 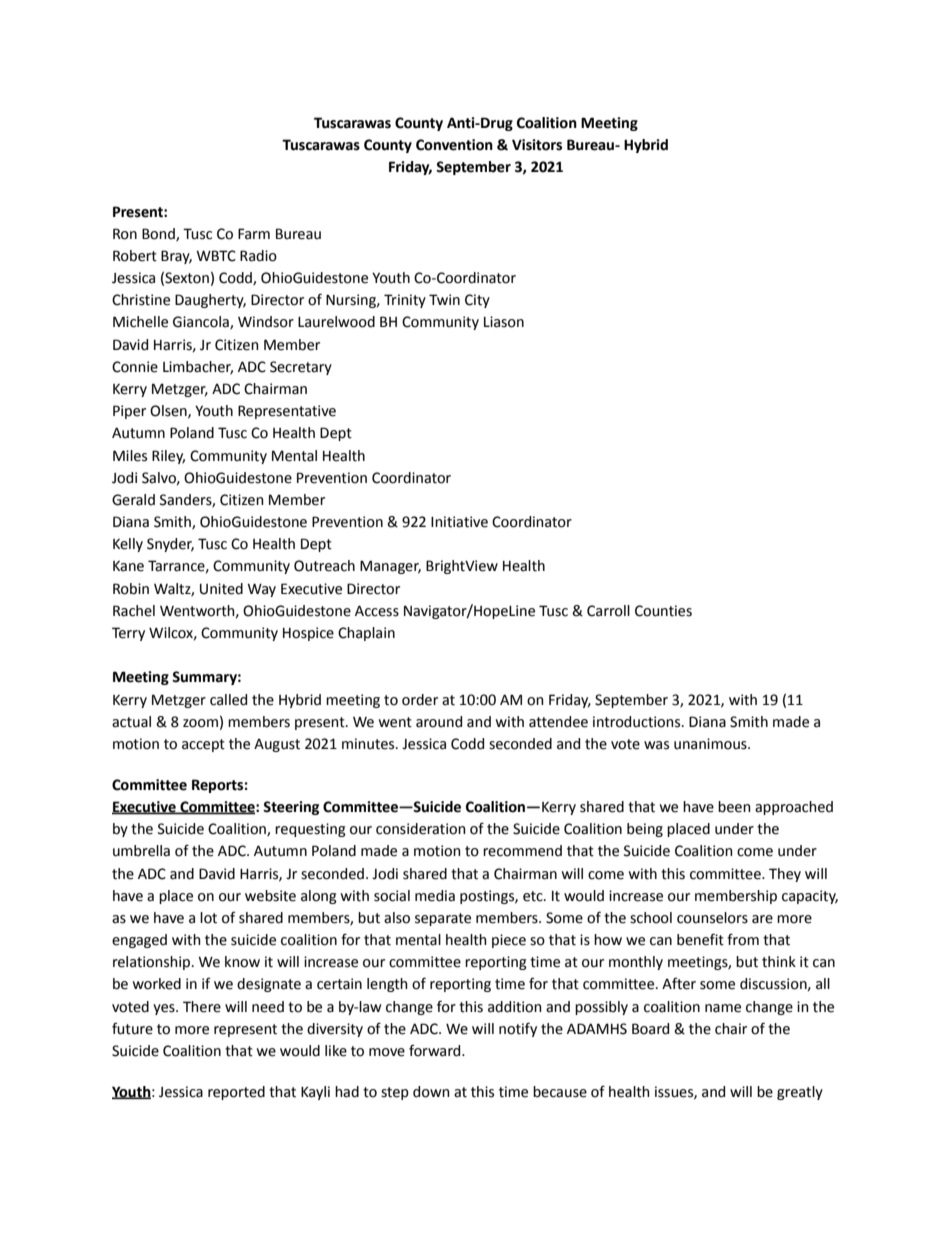 What do you see at coordinates (221, 589) in the image?
I see `United` at bounding box center [221, 589].
